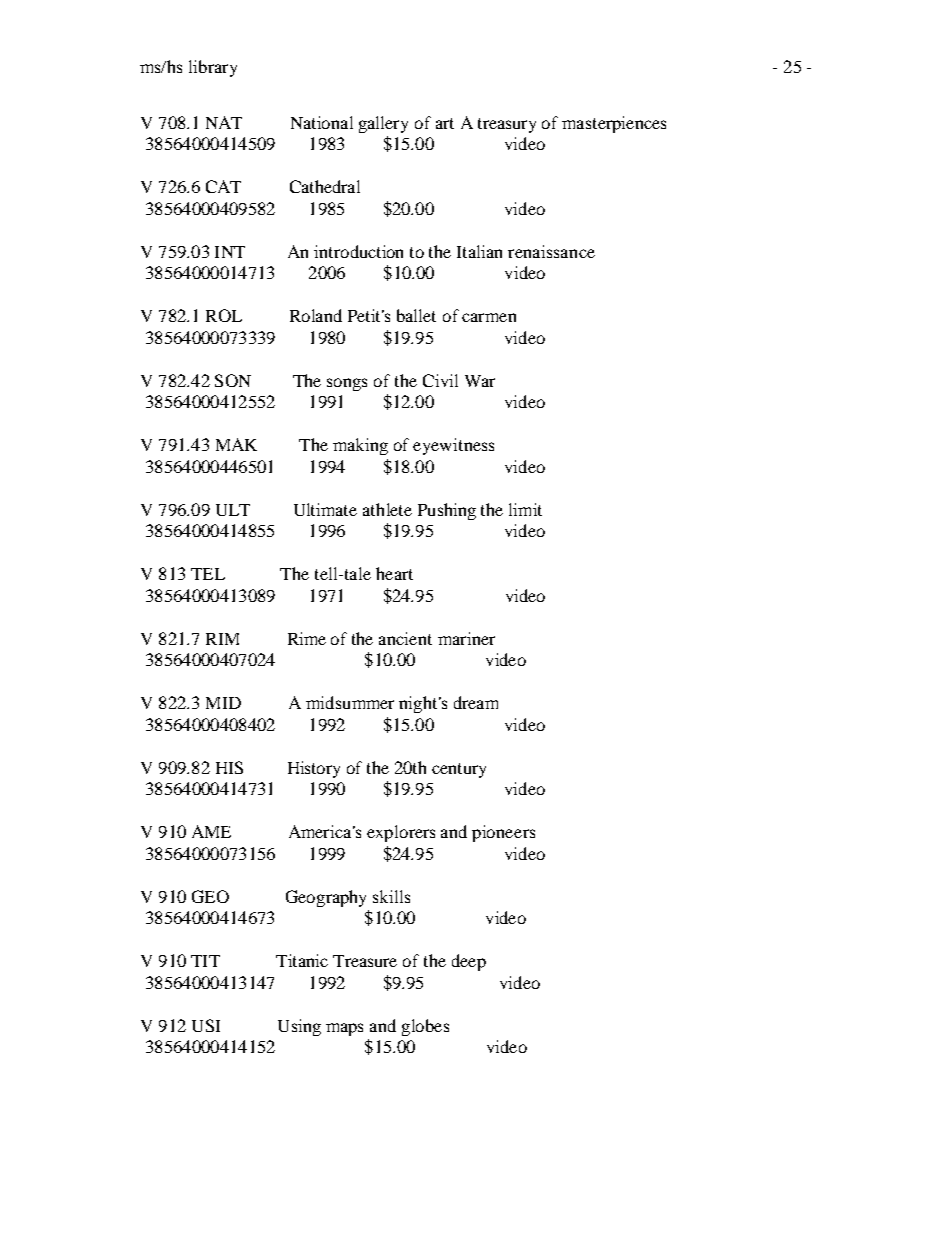  I want to click on Ultimate, so click(325, 509).
